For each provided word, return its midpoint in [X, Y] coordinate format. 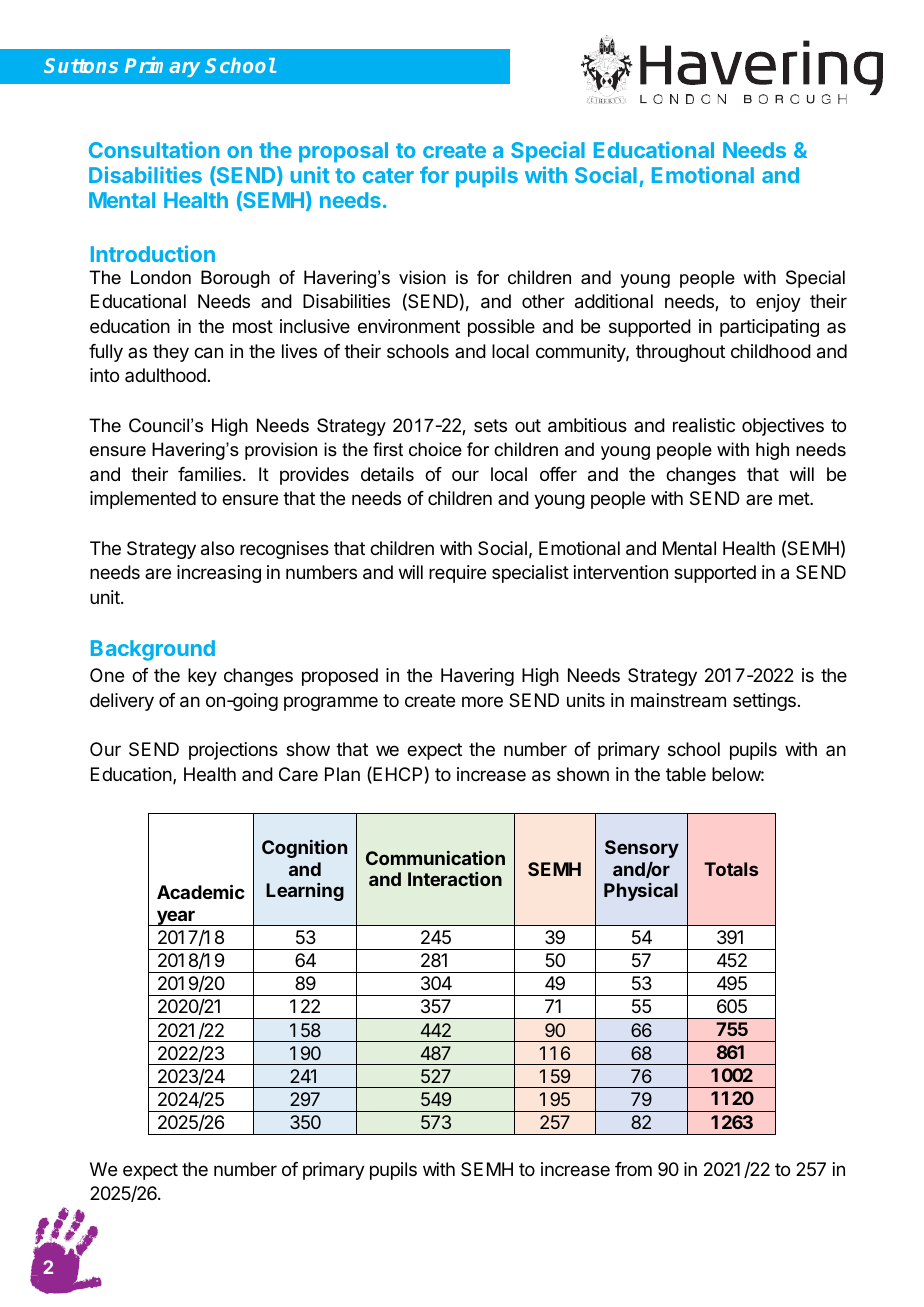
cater [388, 175]
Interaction [455, 879]
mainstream [678, 700]
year [176, 918]
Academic [201, 891]
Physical [641, 892]
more [482, 701]
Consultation [154, 149]
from [633, 1169]
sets [490, 425]
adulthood [165, 375]
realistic [704, 425]
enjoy [778, 303]
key [202, 677]
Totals [731, 869]
